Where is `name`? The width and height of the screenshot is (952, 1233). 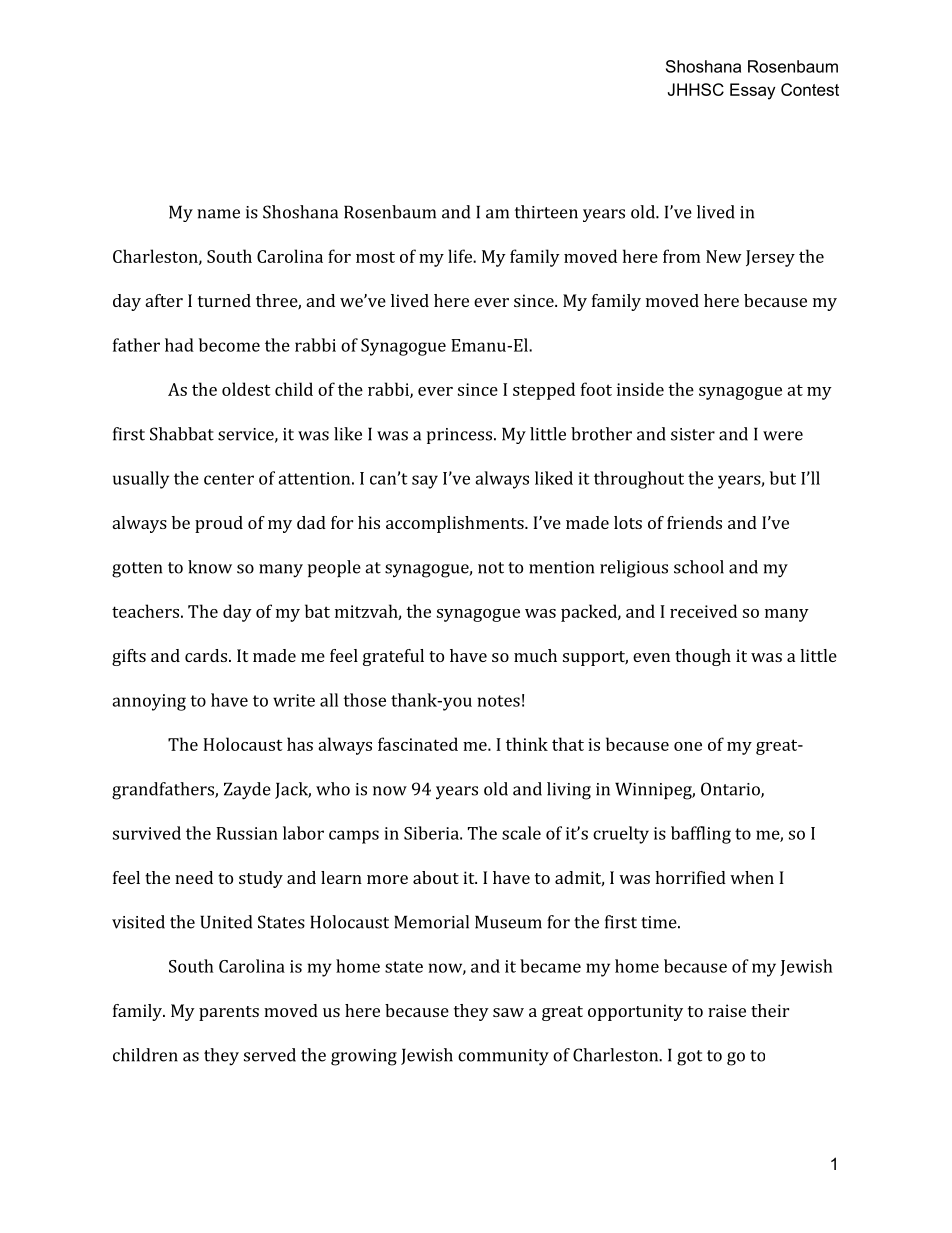 name is located at coordinates (218, 214).
